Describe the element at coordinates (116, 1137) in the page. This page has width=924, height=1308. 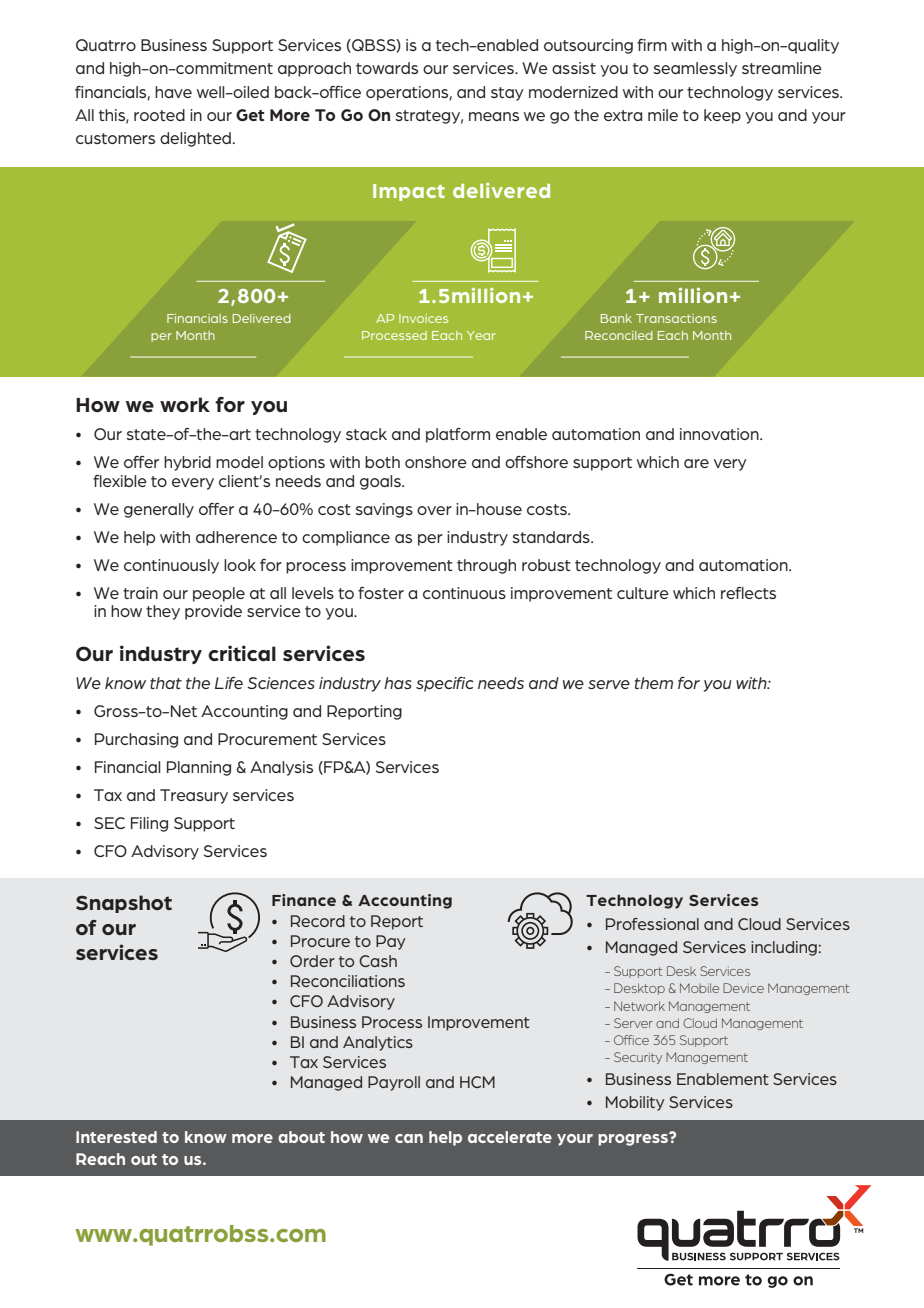
I see `Interested` at that location.
